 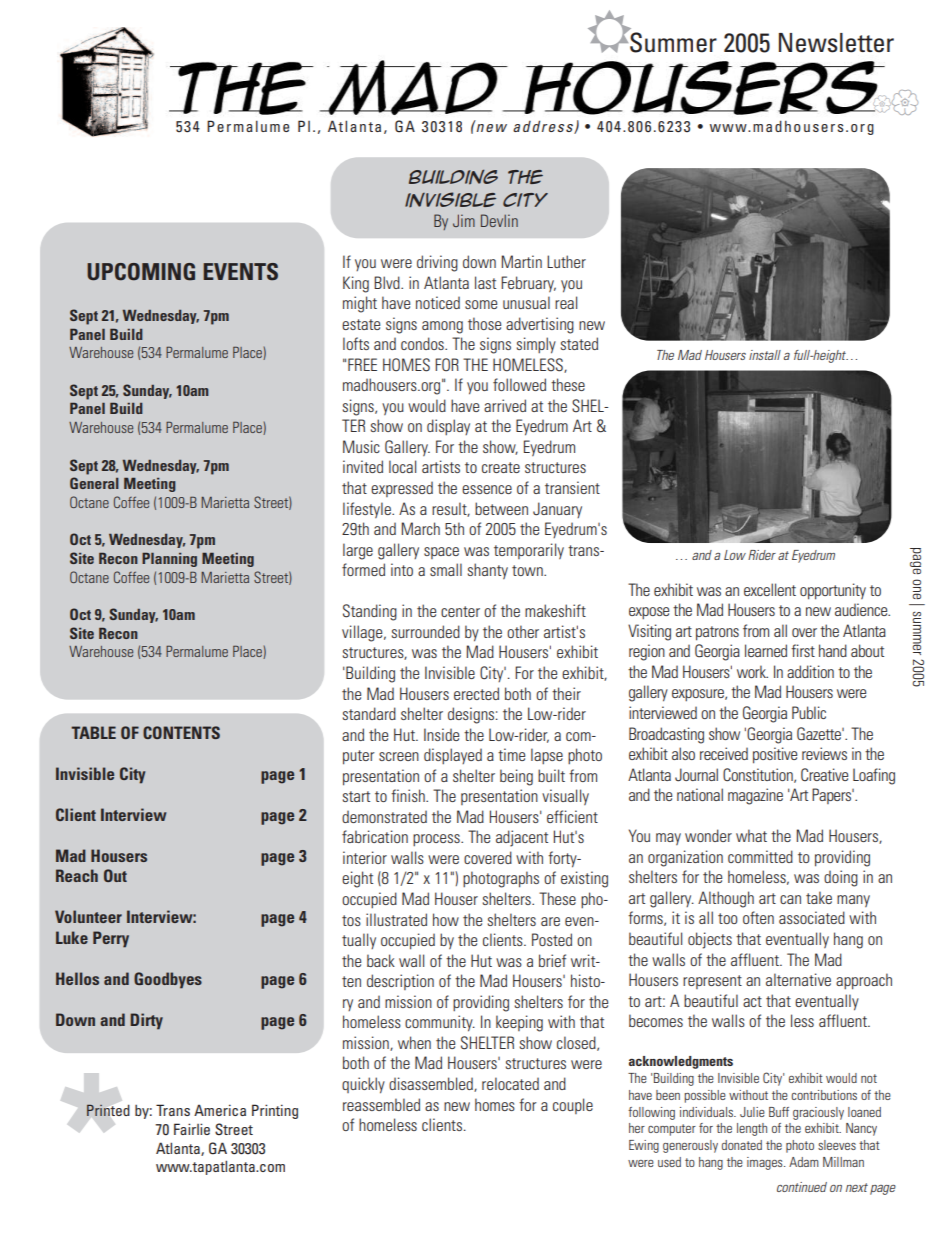 What do you see at coordinates (169, 560) in the image?
I see `Planning` at bounding box center [169, 560].
